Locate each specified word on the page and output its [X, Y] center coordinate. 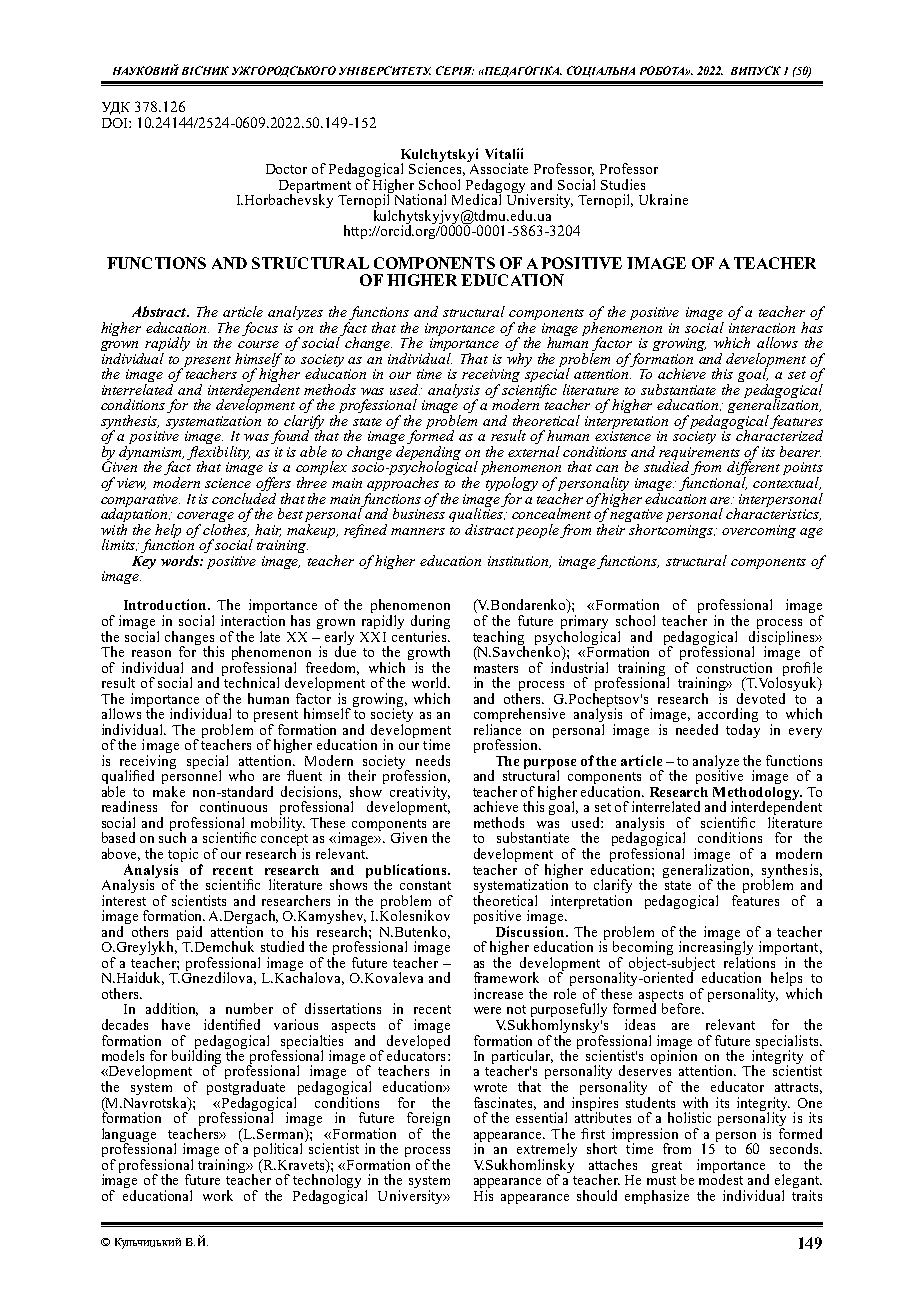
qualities [477, 515]
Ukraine [663, 199]
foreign [428, 1120]
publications [407, 872]
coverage [205, 518]
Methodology [757, 795]
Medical [476, 198]
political [280, 1150]
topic [185, 856]
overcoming [759, 531]
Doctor [286, 169]
